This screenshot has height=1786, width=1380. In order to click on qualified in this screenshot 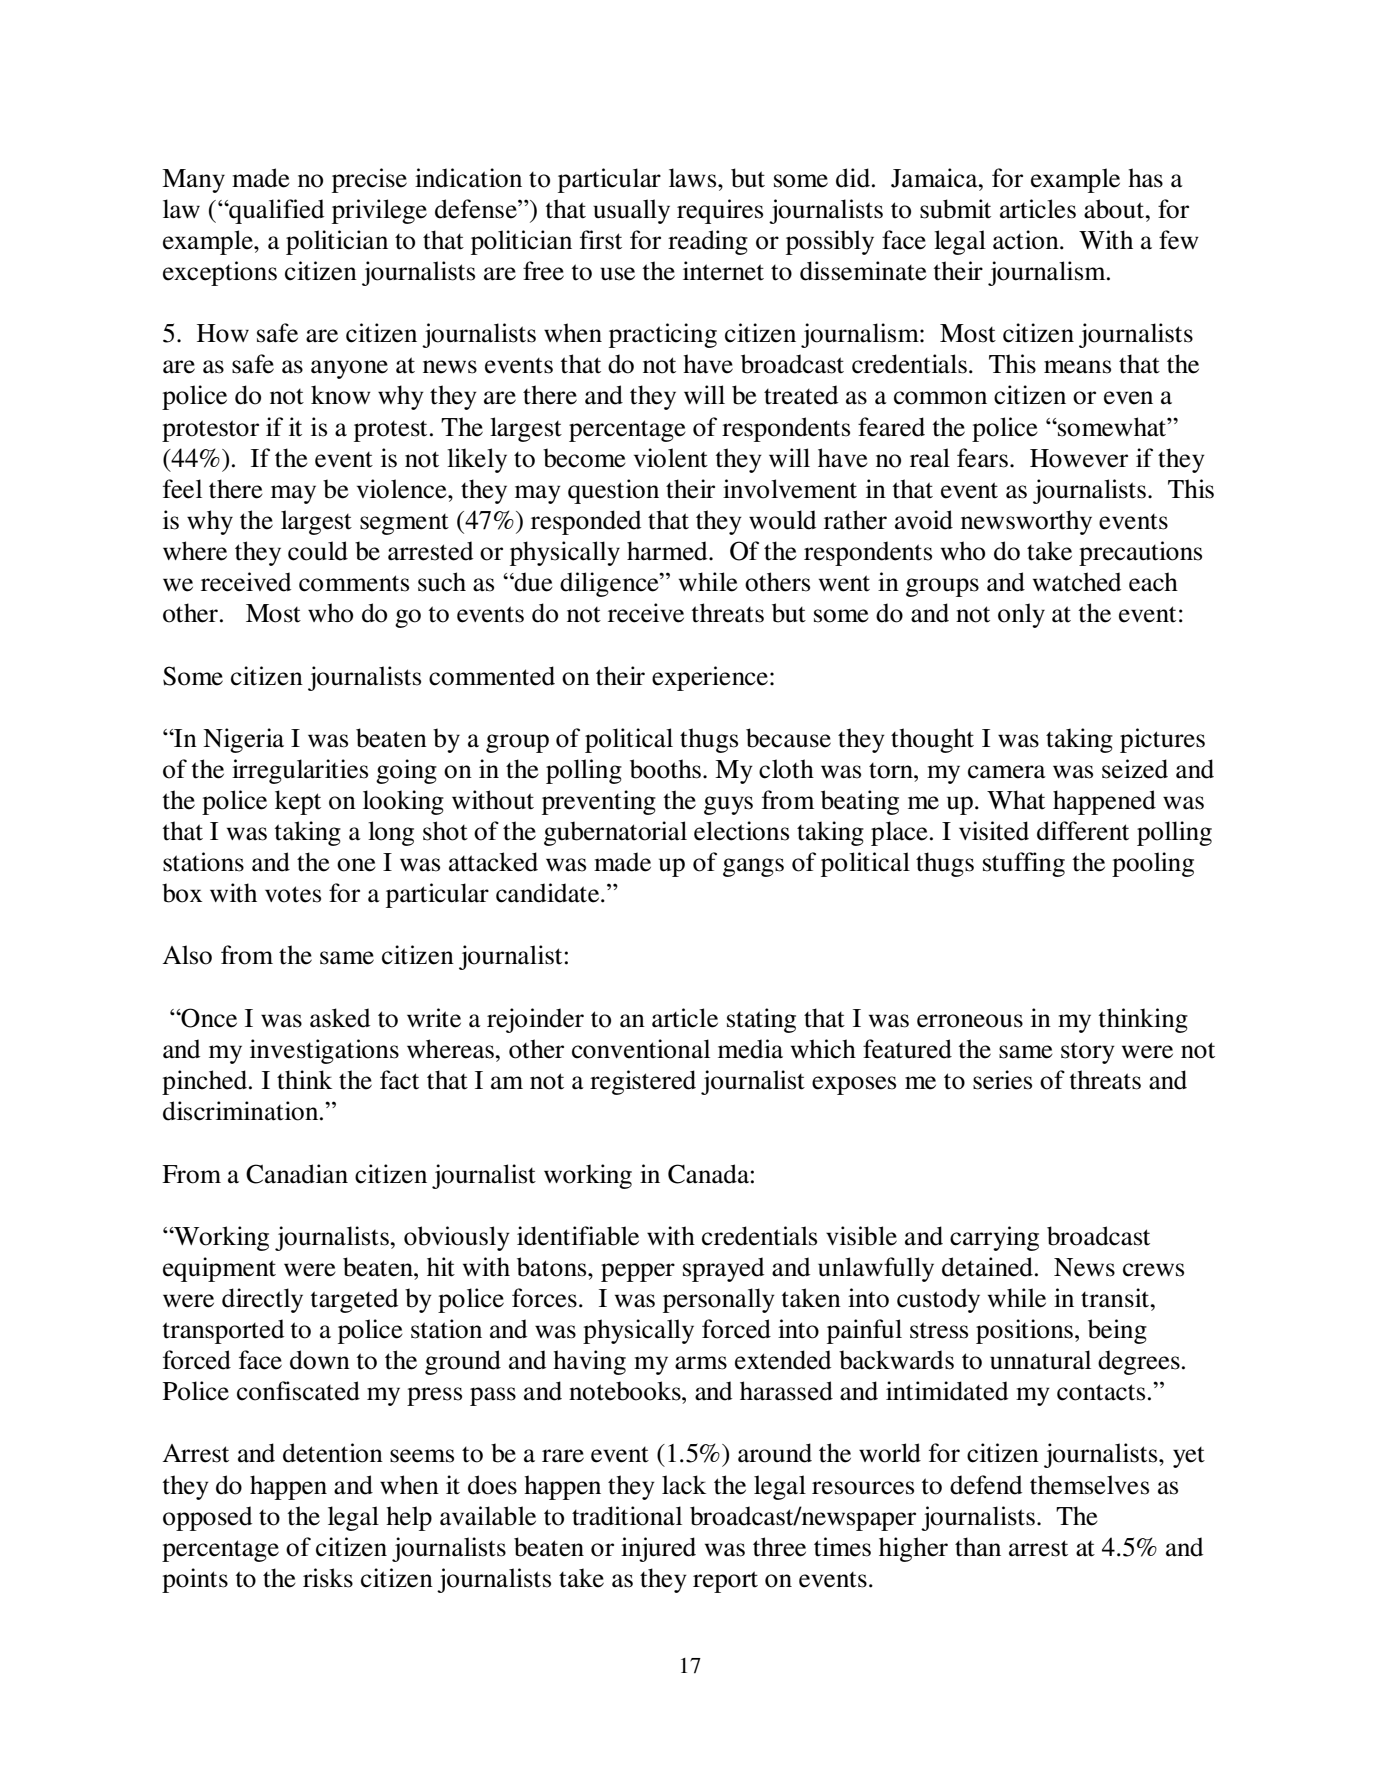, I will do `click(275, 211)`.
